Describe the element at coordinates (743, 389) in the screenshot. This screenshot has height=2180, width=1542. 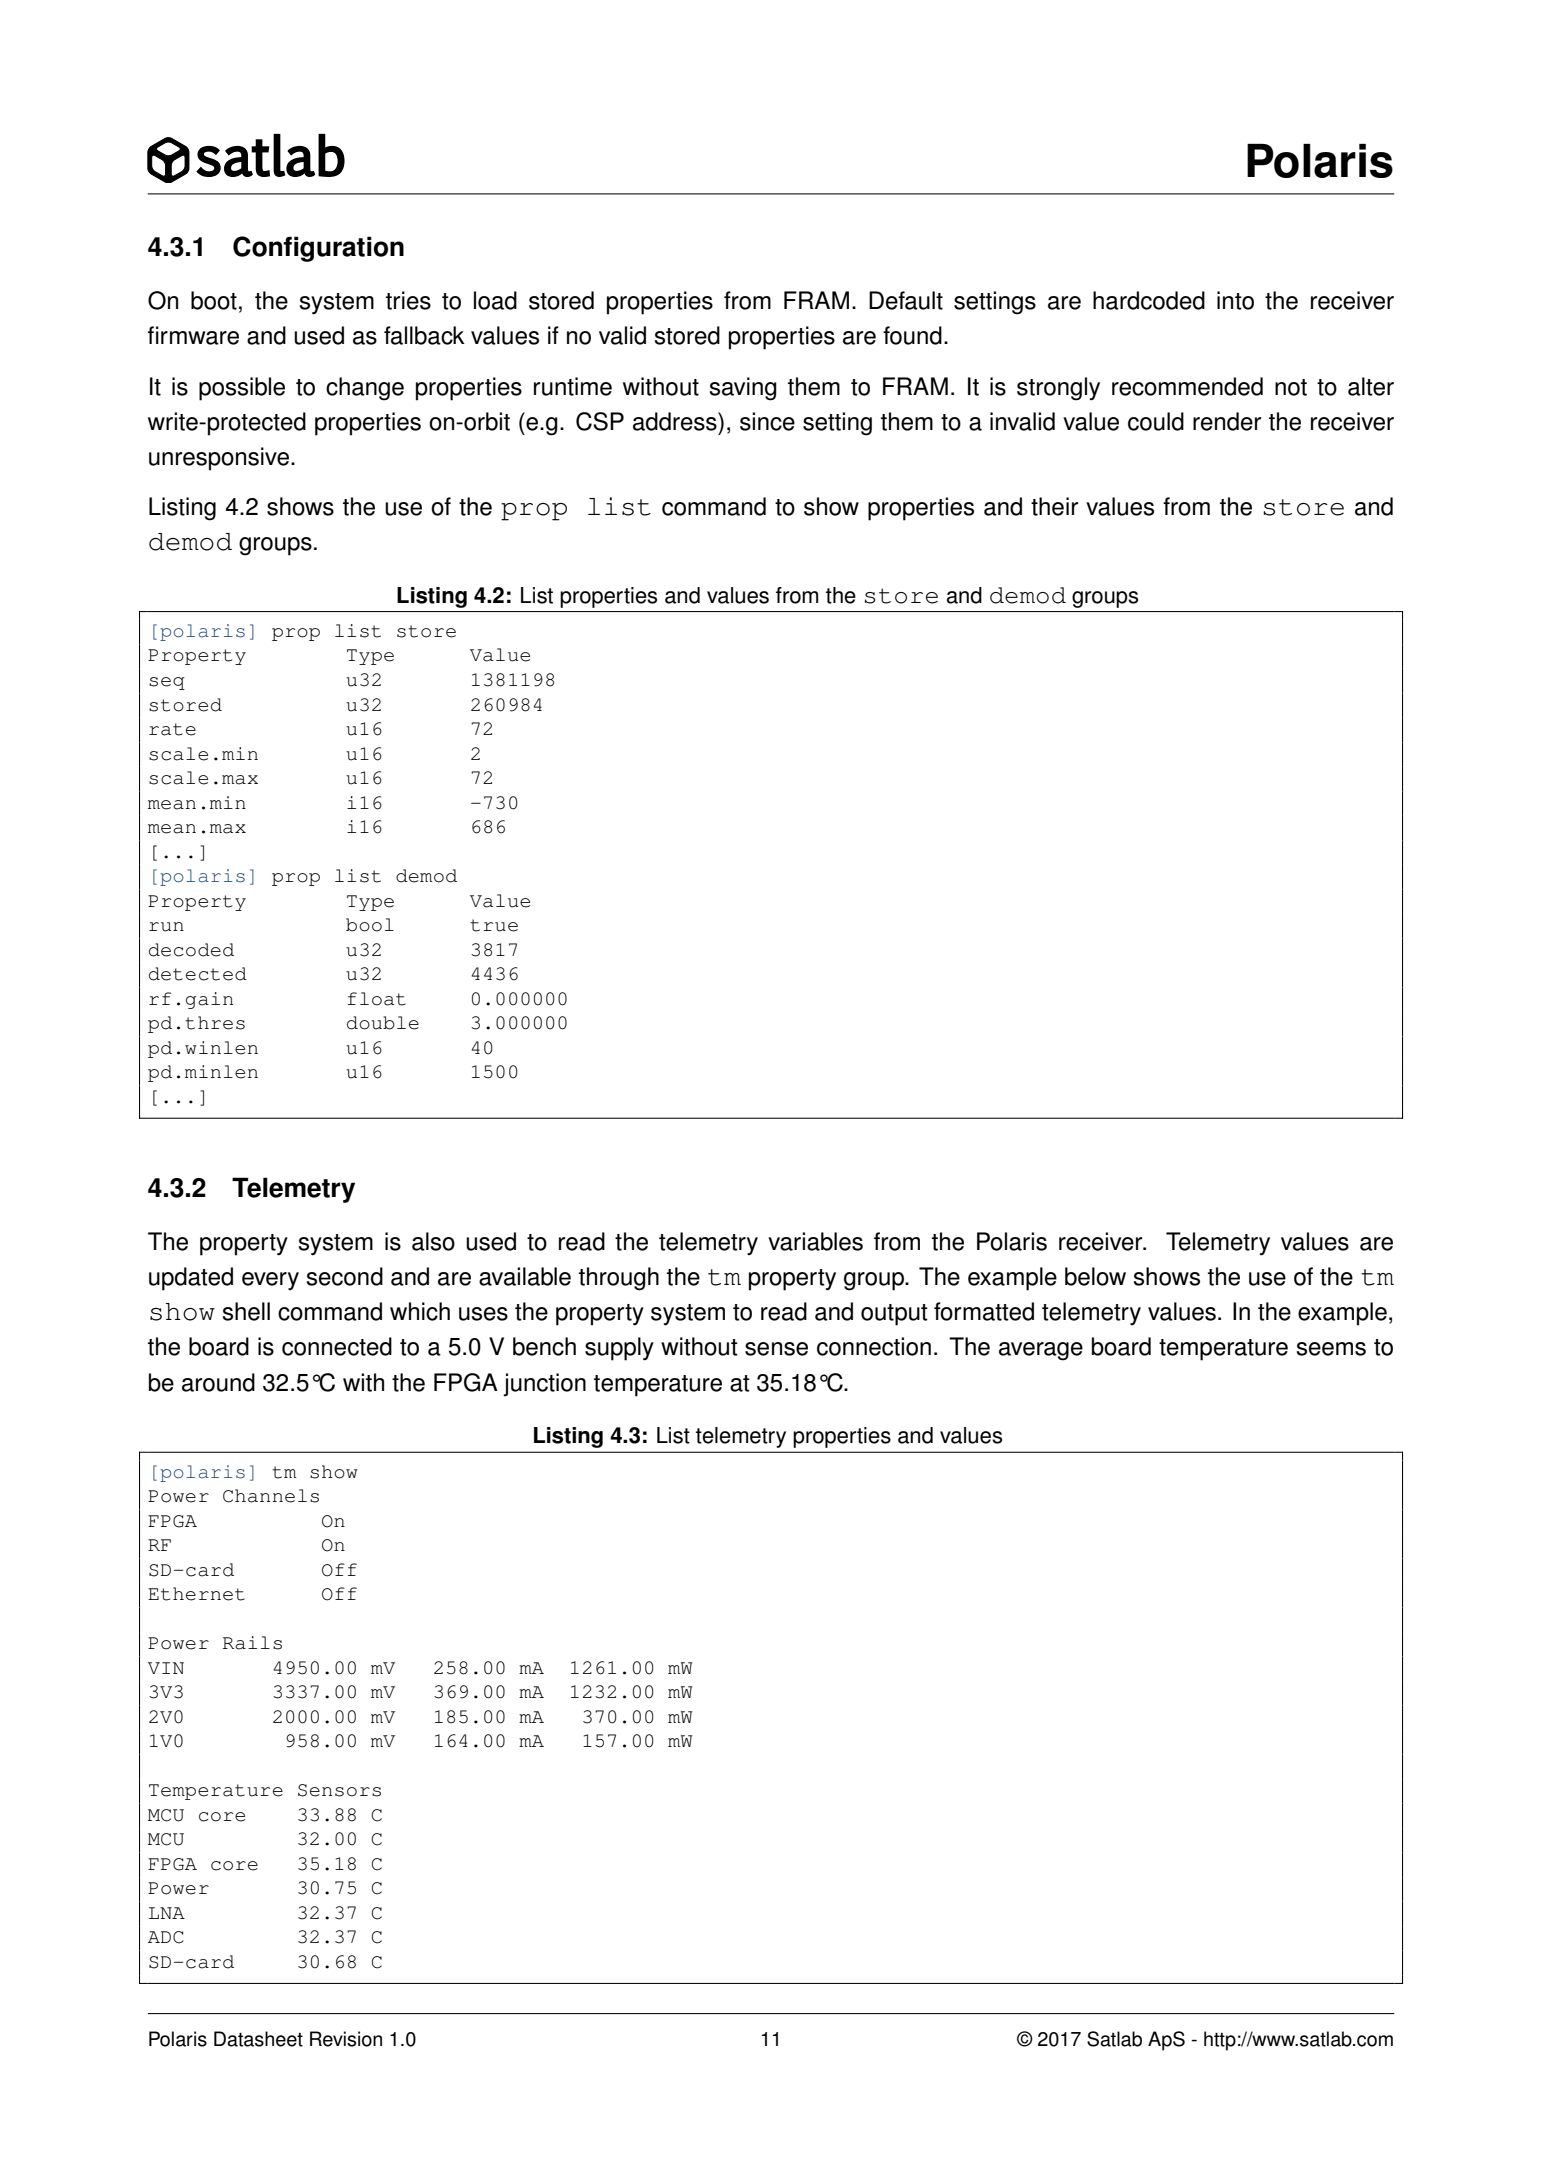
I see `saving` at that location.
